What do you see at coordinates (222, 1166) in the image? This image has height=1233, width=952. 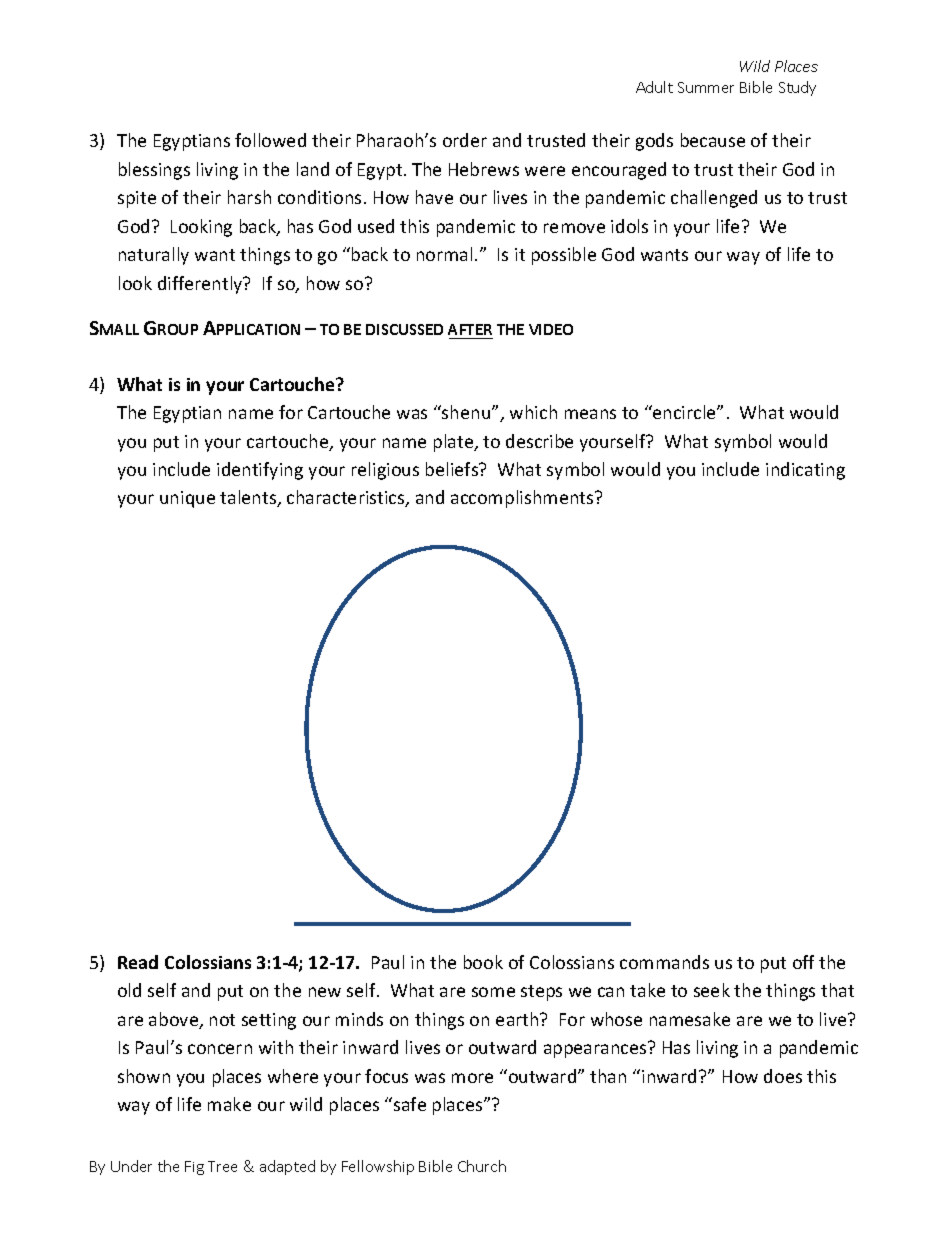 I see `Tree` at bounding box center [222, 1166].
